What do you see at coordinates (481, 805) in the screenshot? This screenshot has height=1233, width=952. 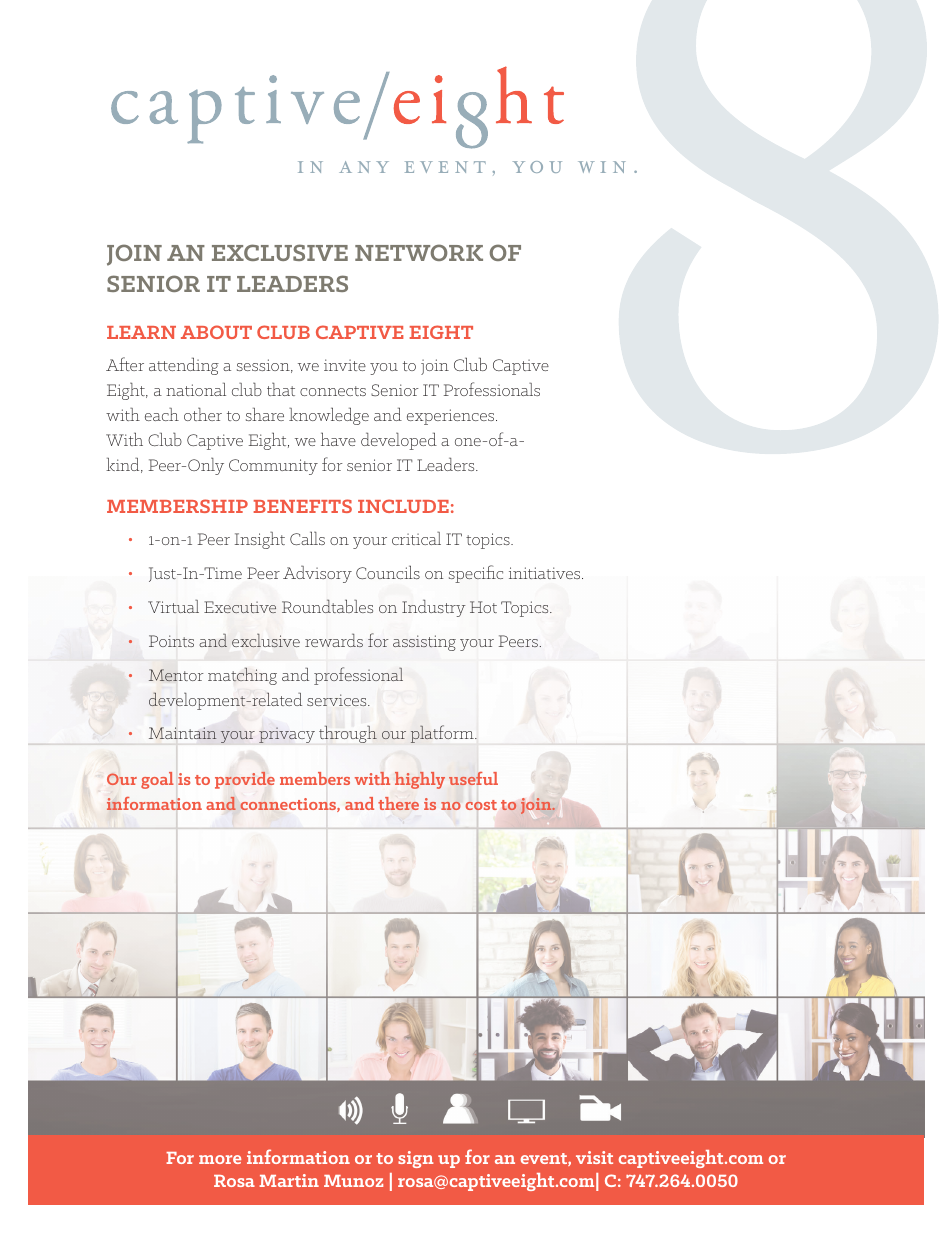 I see `cost` at bounding box center [481, 805].
